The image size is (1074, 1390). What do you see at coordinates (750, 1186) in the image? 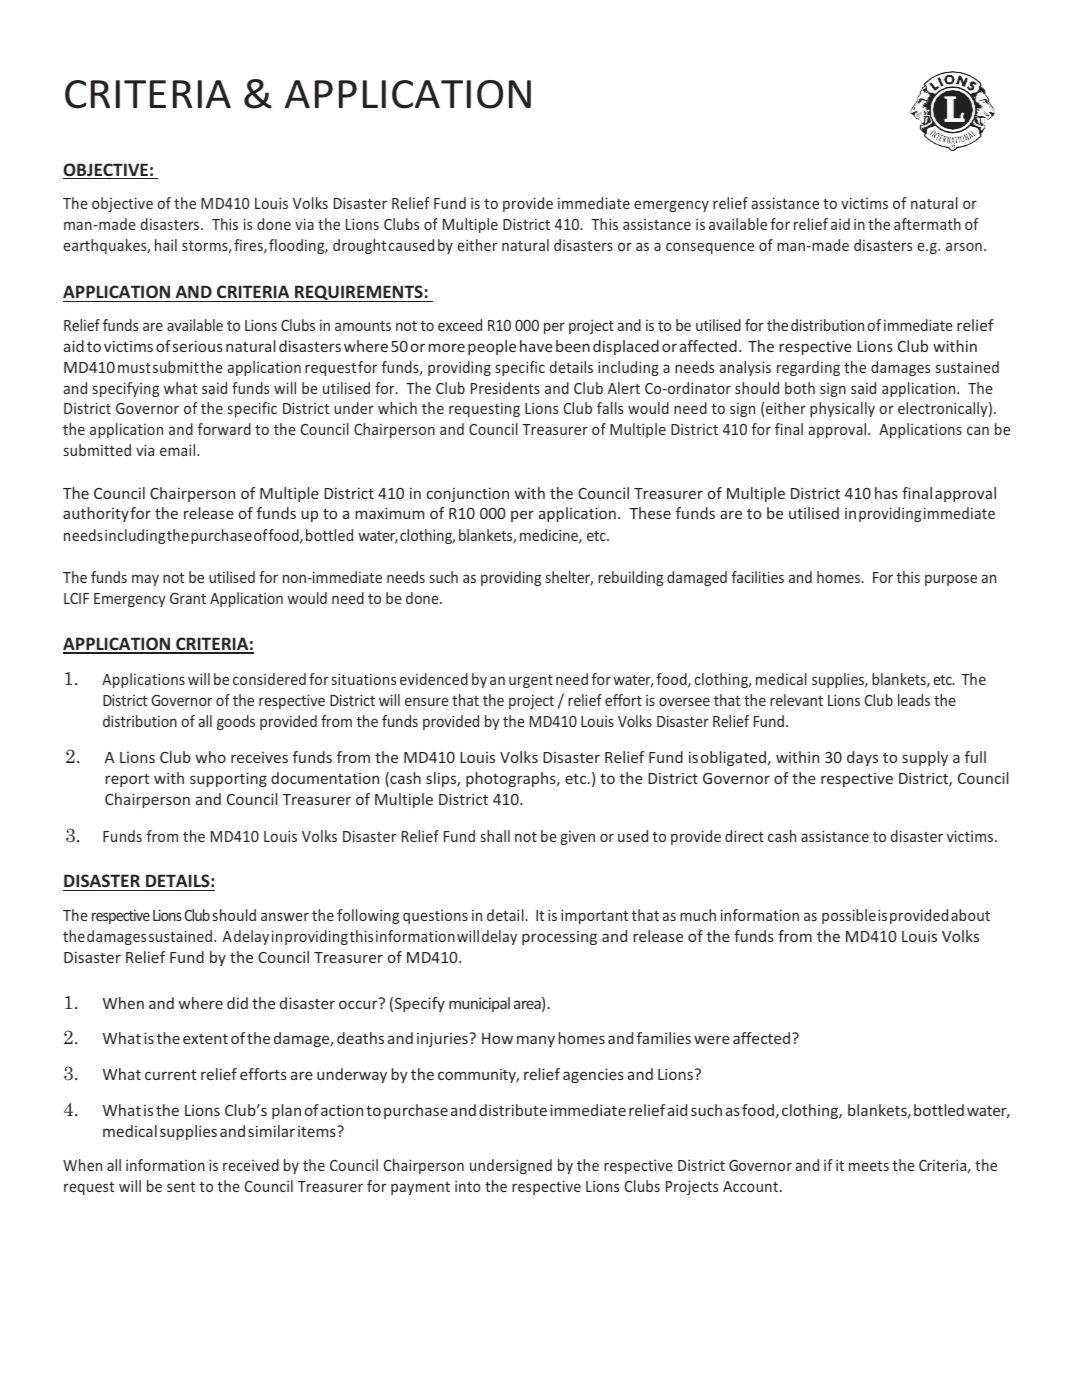
I see `Account` at bounding box center [750, 1186].
